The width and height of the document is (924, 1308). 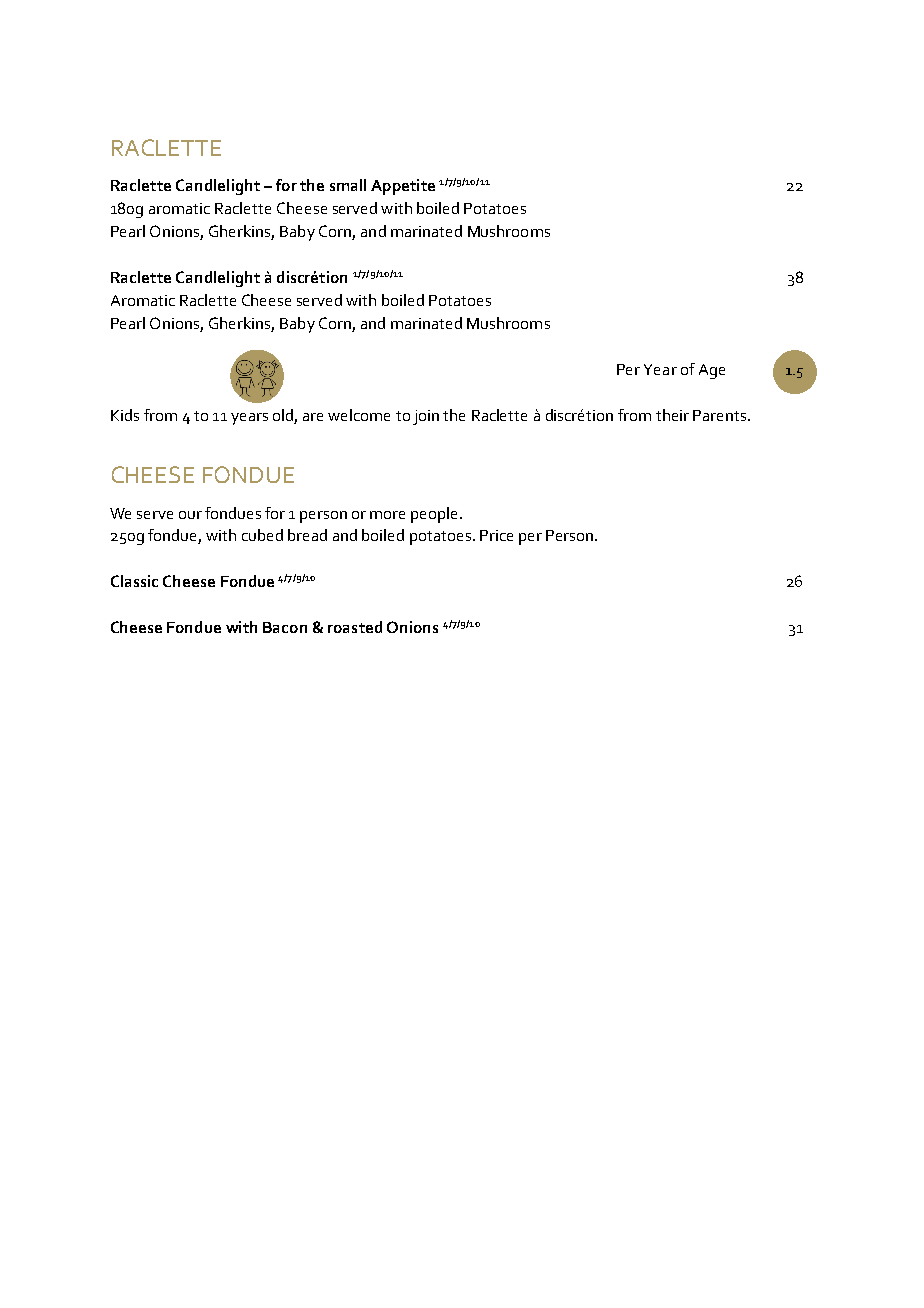 I want to click on Bacon, so click(x=285, y=627).
